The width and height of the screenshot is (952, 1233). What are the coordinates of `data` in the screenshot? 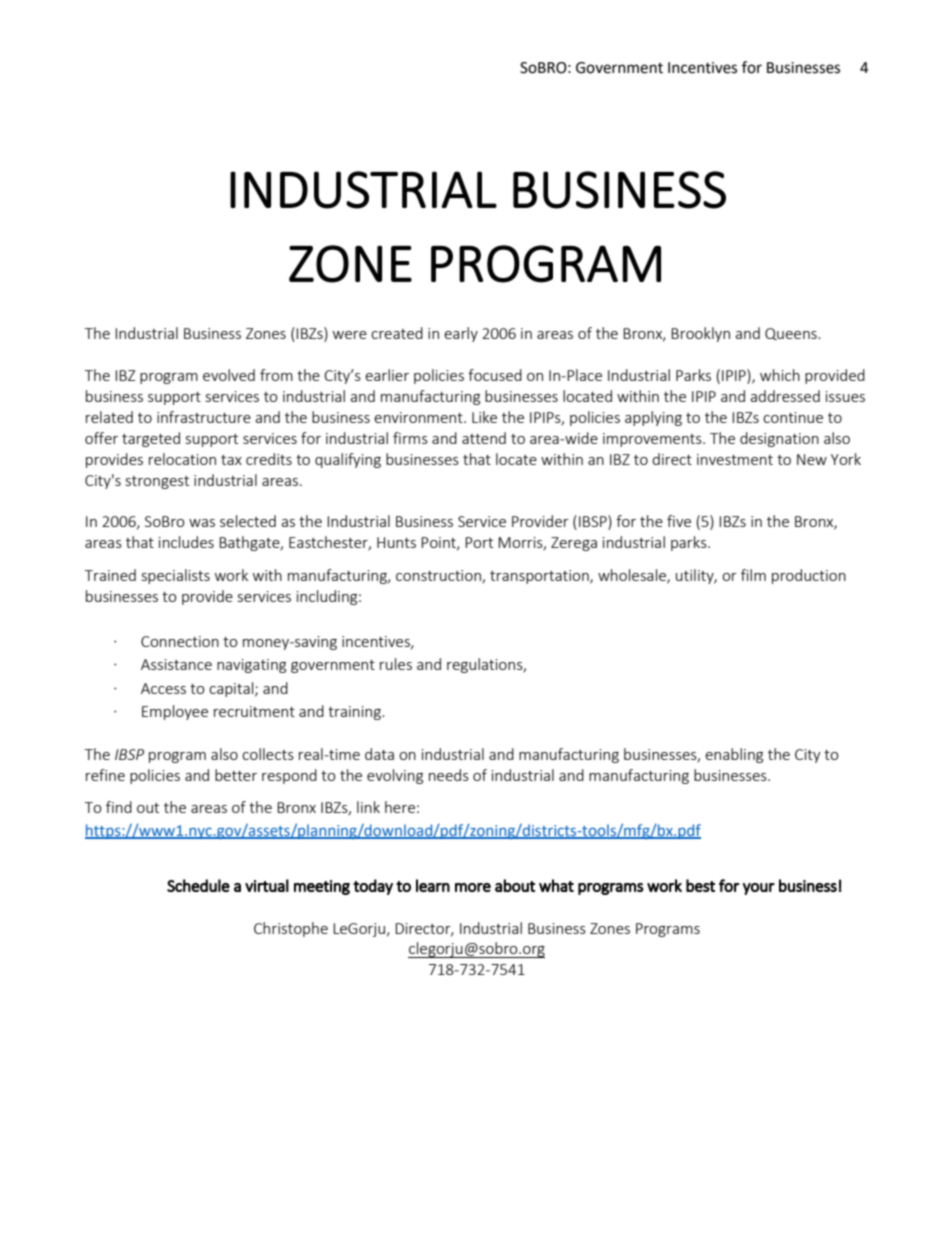 It's located at (379, 754).
